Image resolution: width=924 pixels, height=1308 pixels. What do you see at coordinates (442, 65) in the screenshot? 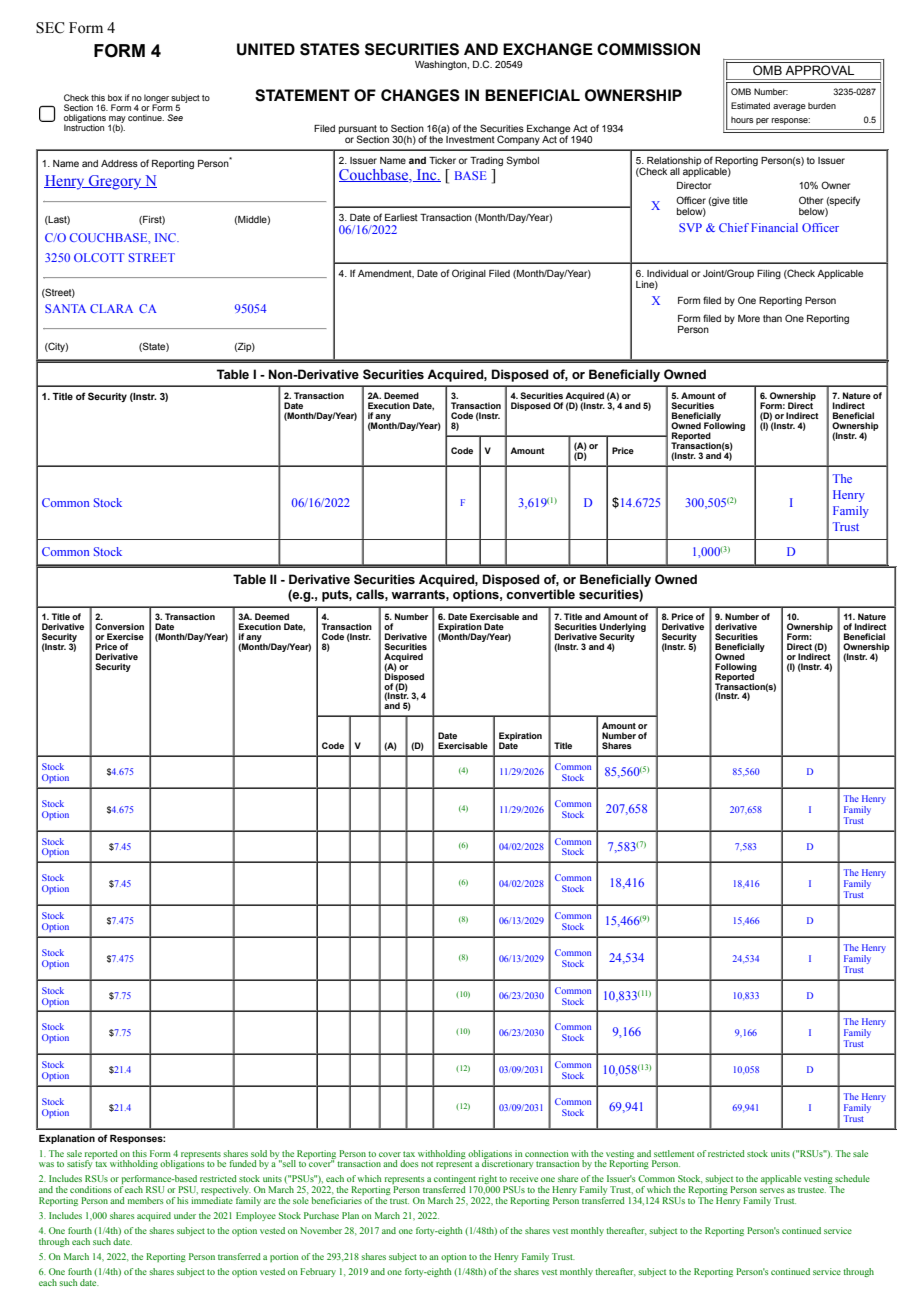
I see `Washington` at bounding box center [442, 65].
